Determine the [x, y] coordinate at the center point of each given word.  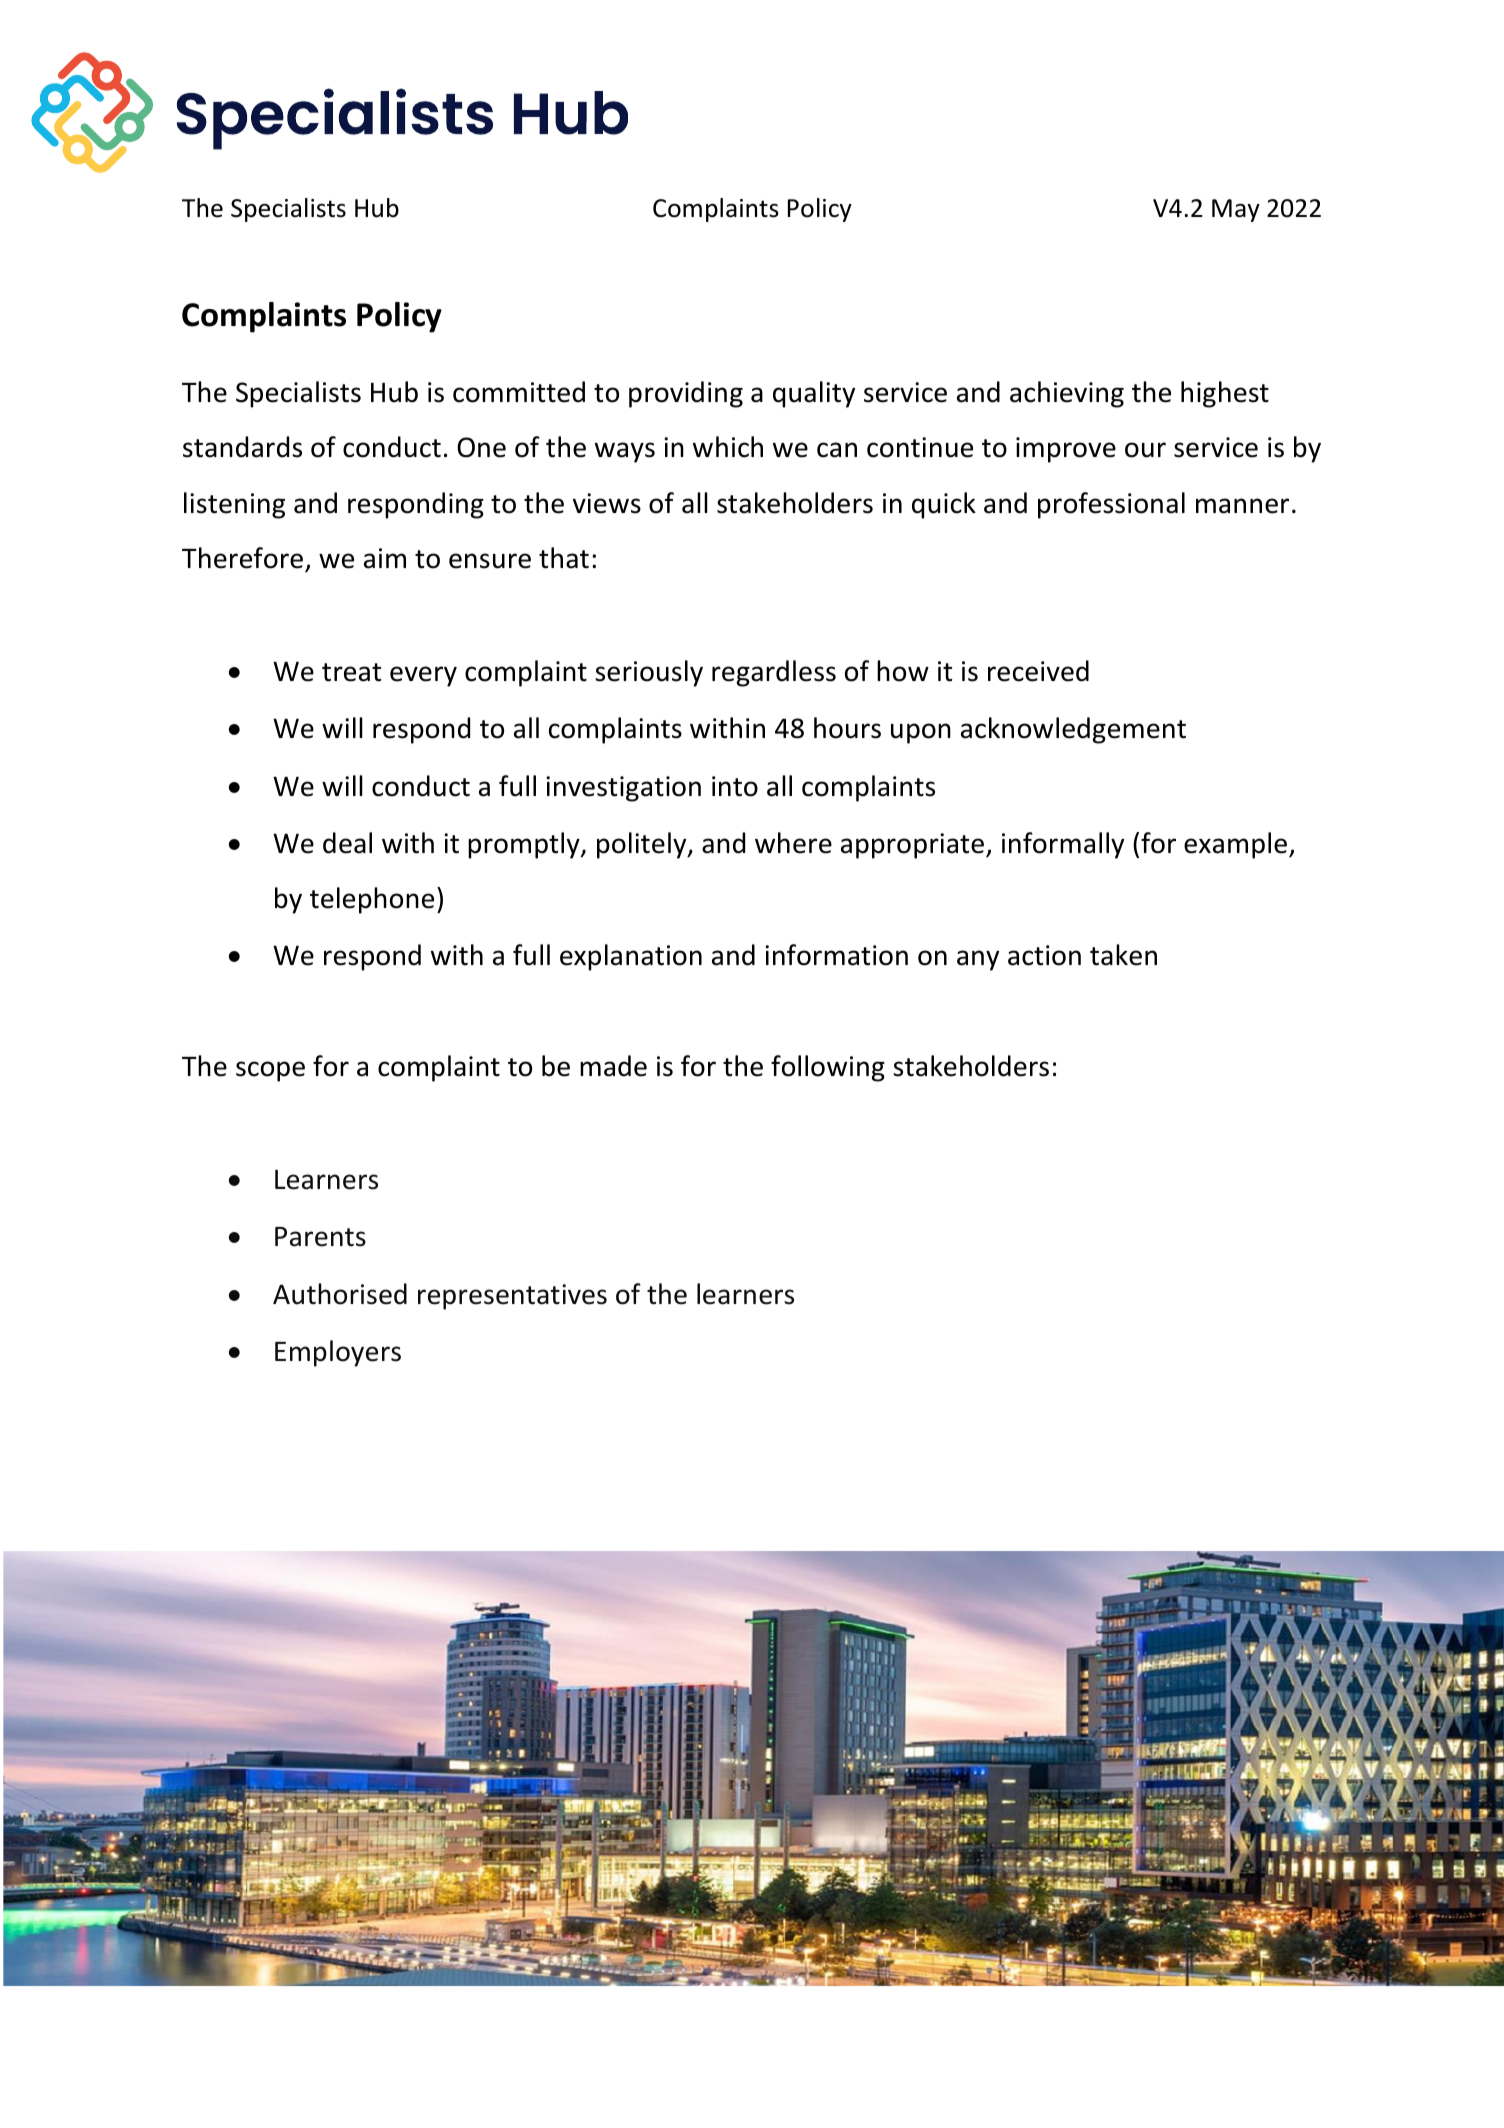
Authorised [340, 1294]
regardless [774, 673]
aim [385, 558]
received [1038, 671]
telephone [372, 900]
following [828, 1068]
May [1236, 210]
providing [686, 394]
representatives [512, 1297]
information [836, 955]
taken [1123, 955]
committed [519, 392]
